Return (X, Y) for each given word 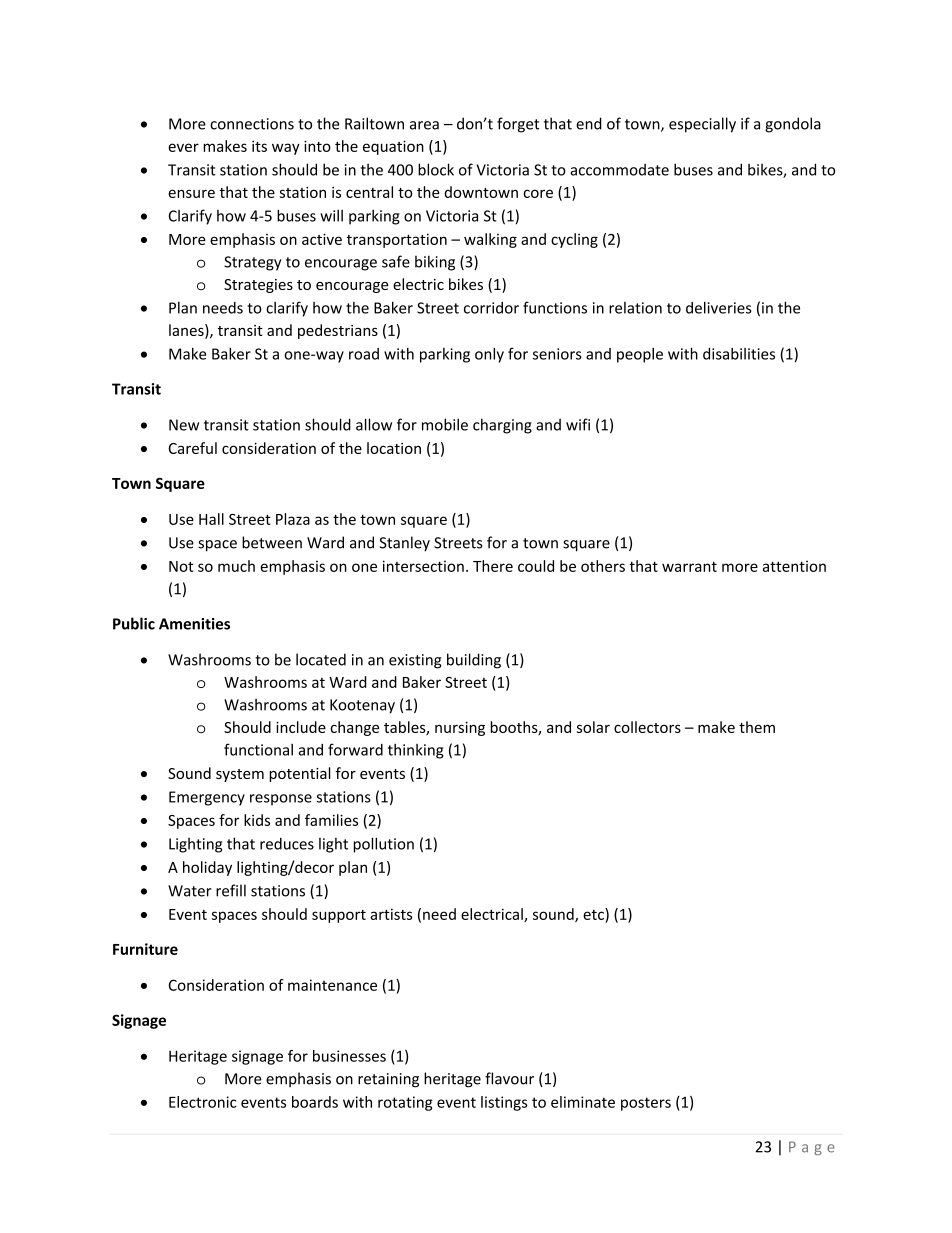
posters (646, 1104)
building (474, 661)
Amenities (194, 624)
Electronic (203, 1102)
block (436, 169)
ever (183, 147)
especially (702, 125)
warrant (689, 566)
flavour (509, 1078)
